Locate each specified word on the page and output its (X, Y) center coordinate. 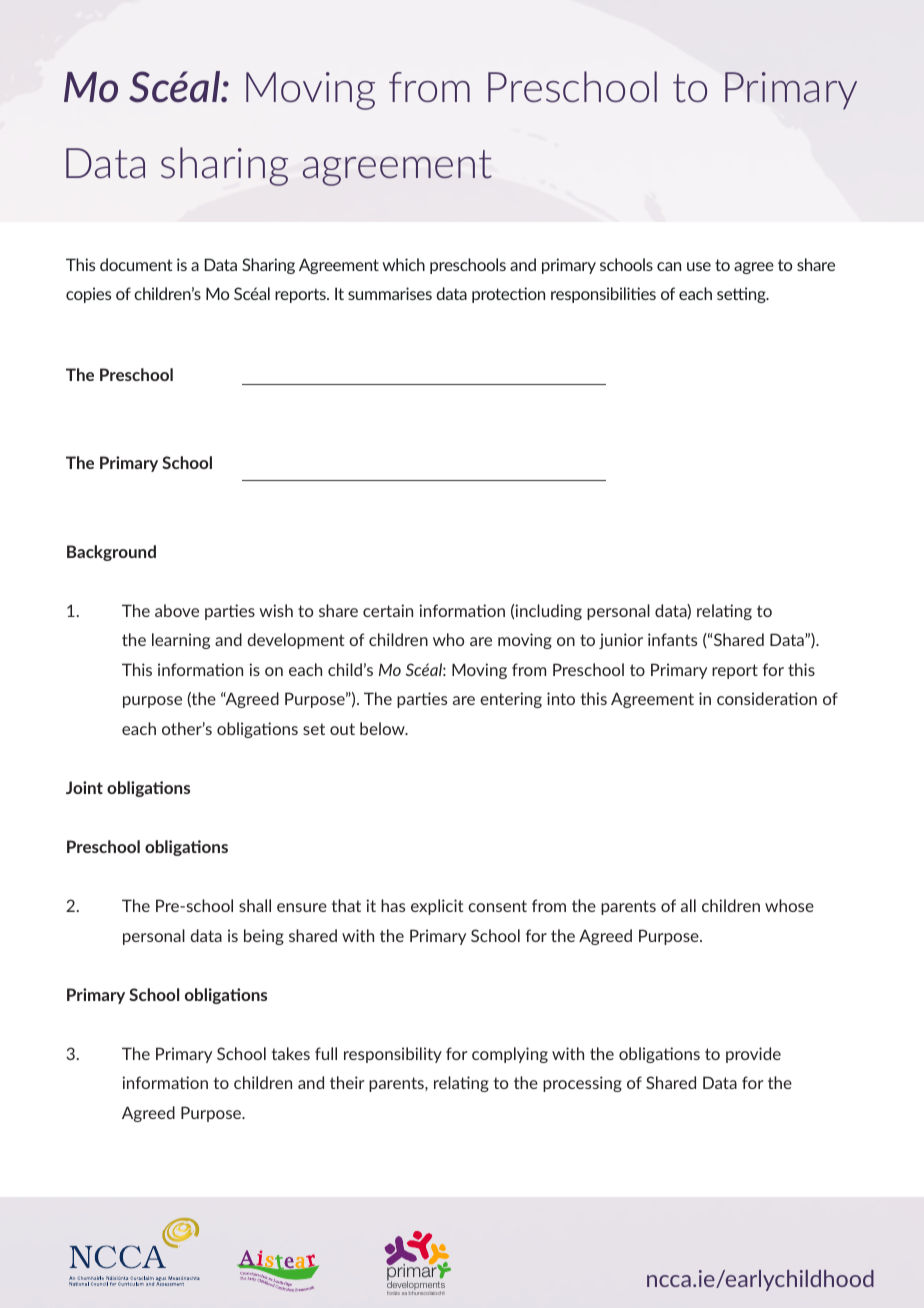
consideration (767, 698)
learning (181, 641)
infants (672, 639)
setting (742, 295)
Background (111, 553)
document (136, 264)
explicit (437, 907)
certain (388, 610)
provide (753, 1055)
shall (255, 905)
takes (291, 1053)
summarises (390, 293)
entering (511, 700)
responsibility (393, 1055)
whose (789, 905)
